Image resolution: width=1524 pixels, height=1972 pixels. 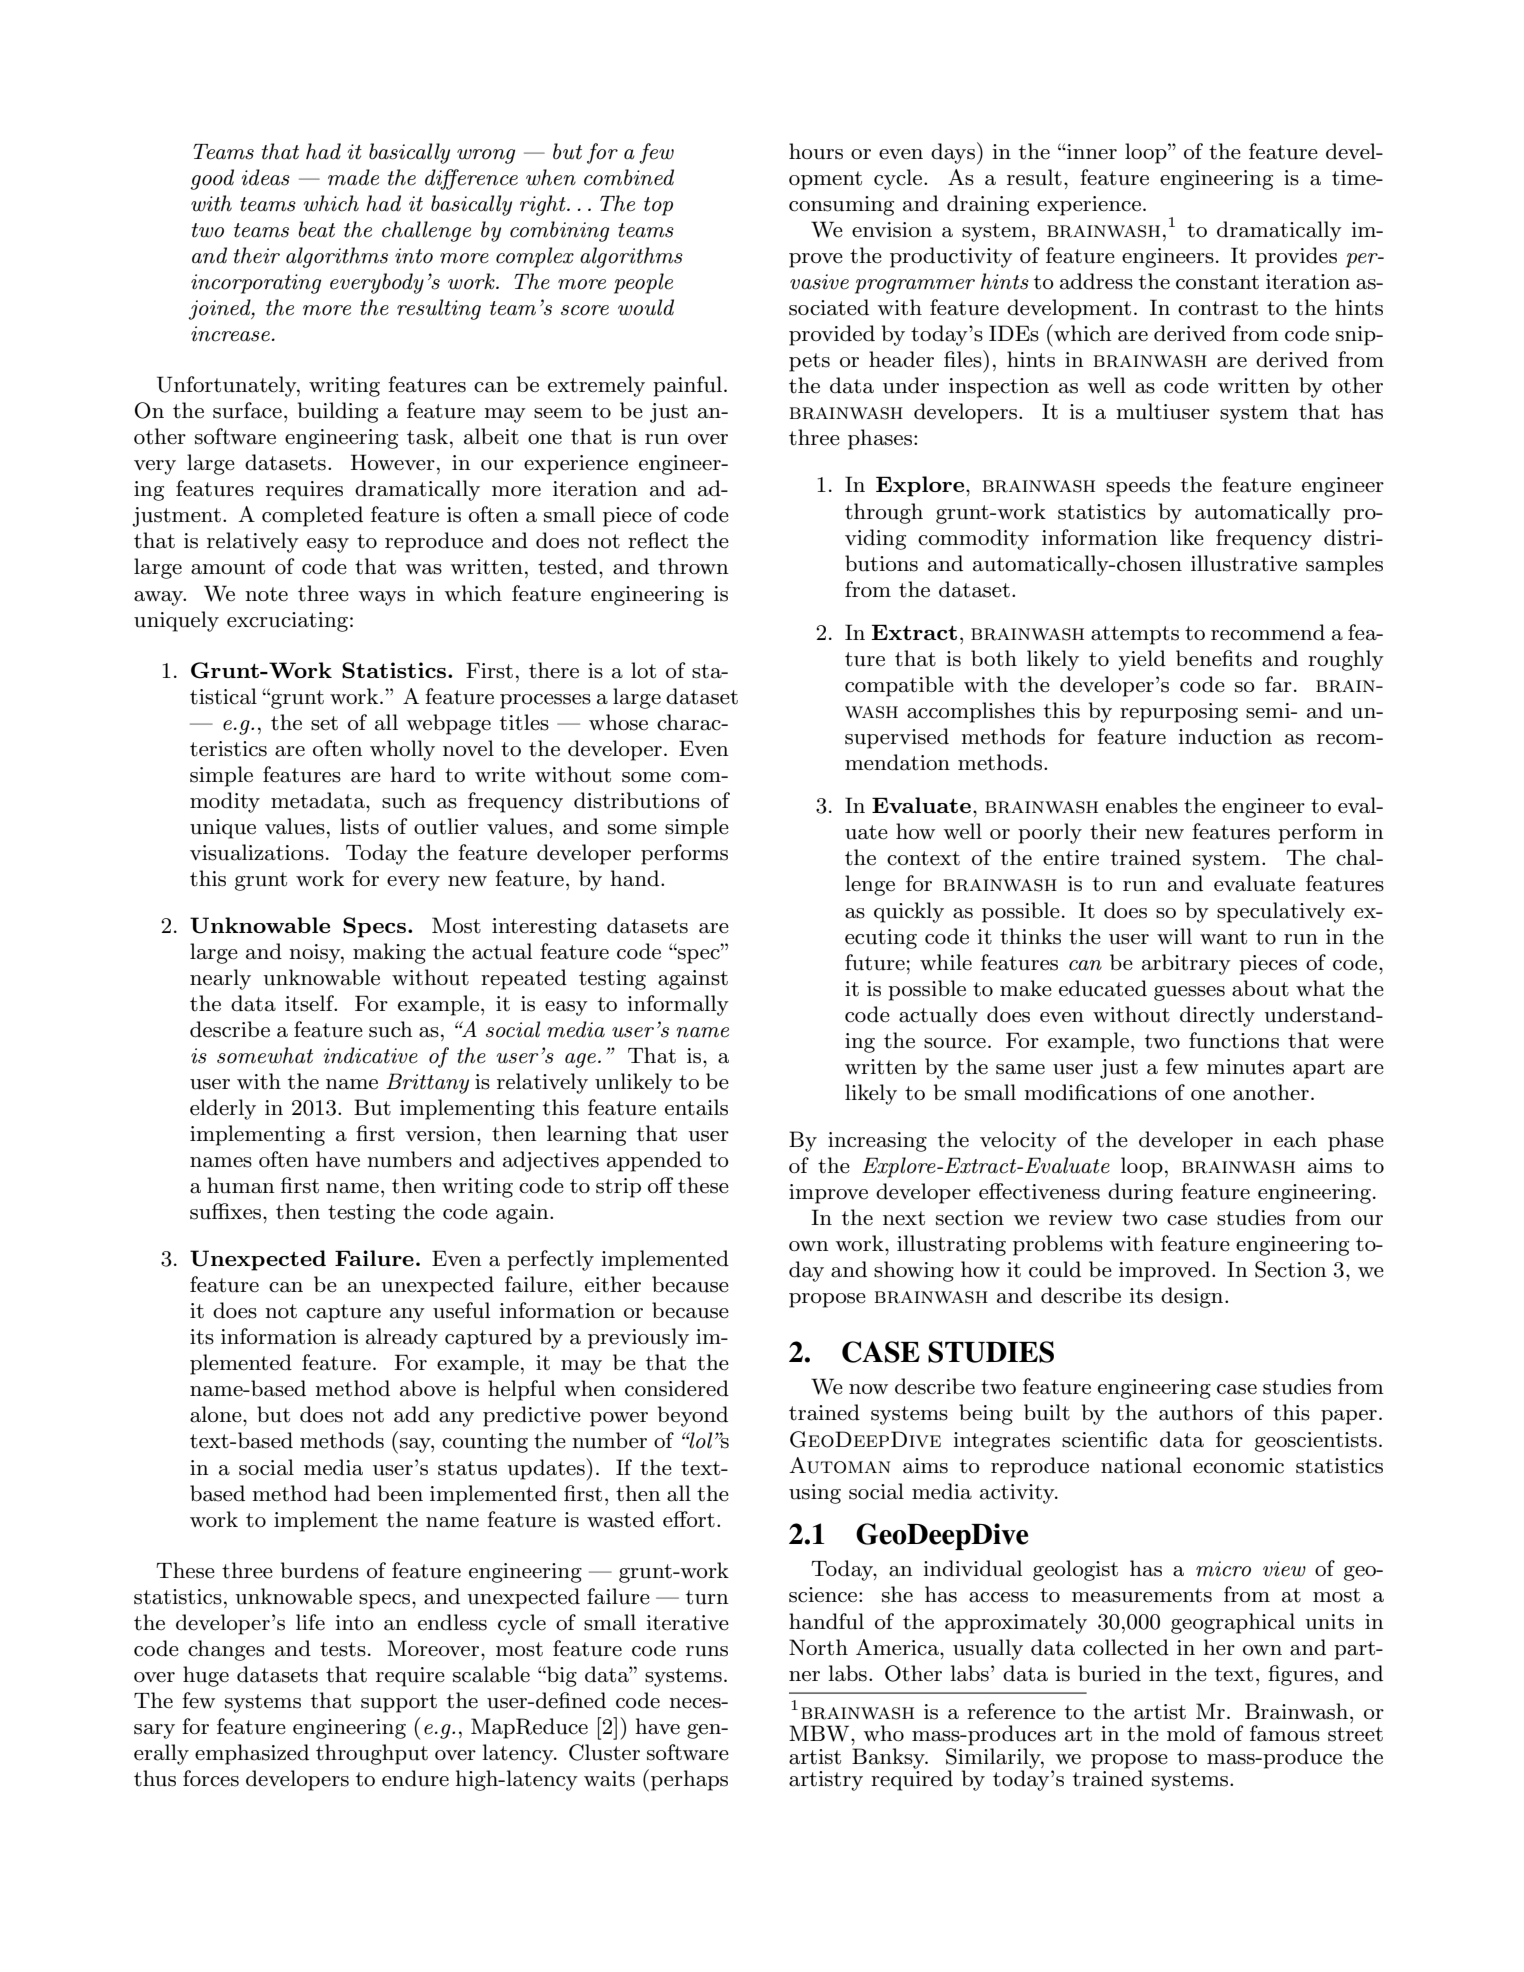 What do you see at coordinates (816, 151) in the screenshot?
I see `hours` at bounding box center [816, 151].
